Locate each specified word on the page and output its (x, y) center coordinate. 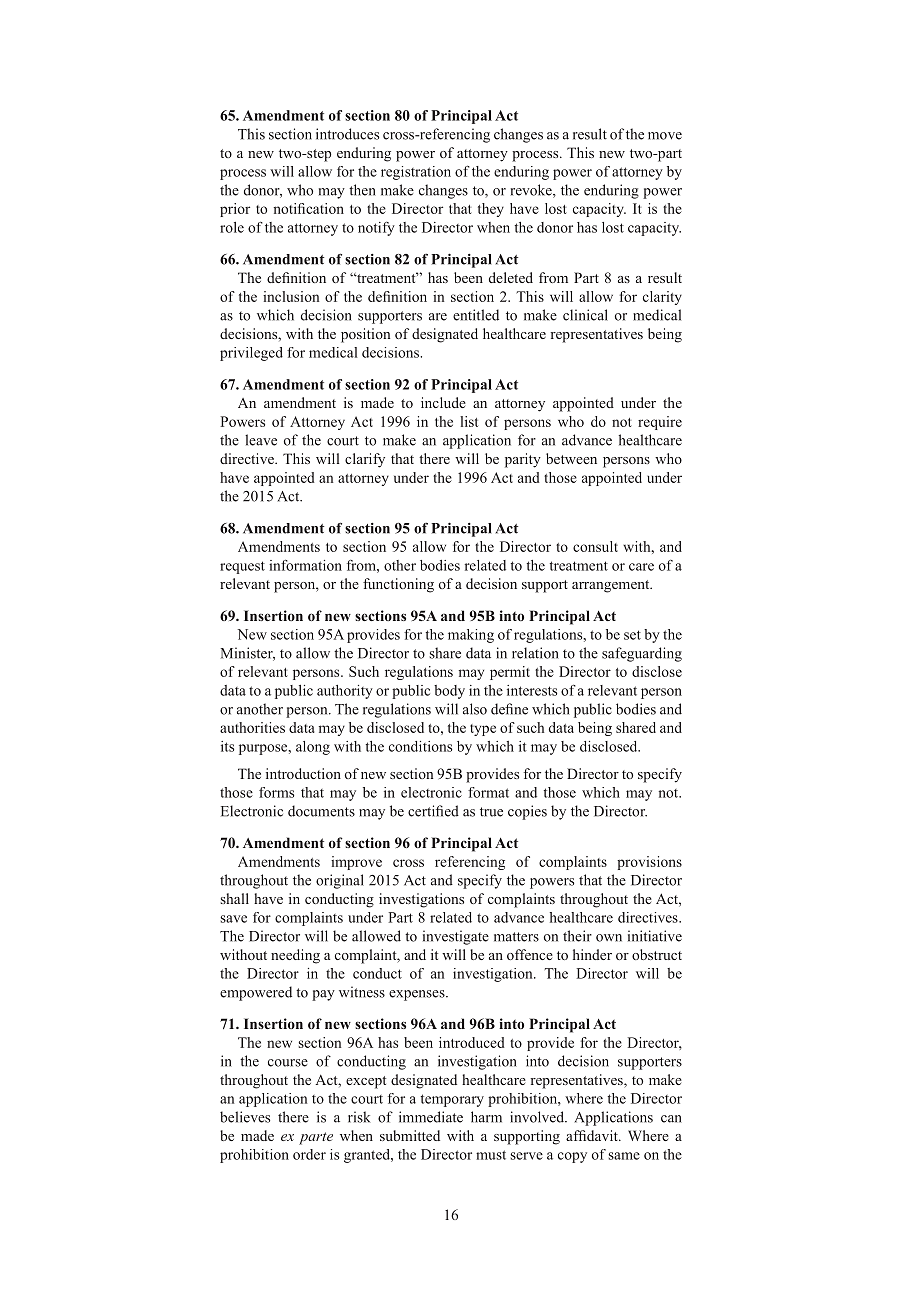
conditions (420, 746)
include (443, 402)
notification (309, 208)
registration (416, 173)
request (242, 567)
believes (245, 1117)
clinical (585, 315)
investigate (456, 937)
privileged (251, 354)
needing (295, 956)
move (665, 136)
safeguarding (642, 654)
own (609, 938)
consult (595, 546)
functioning (398, 585)
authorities (252, 727)
